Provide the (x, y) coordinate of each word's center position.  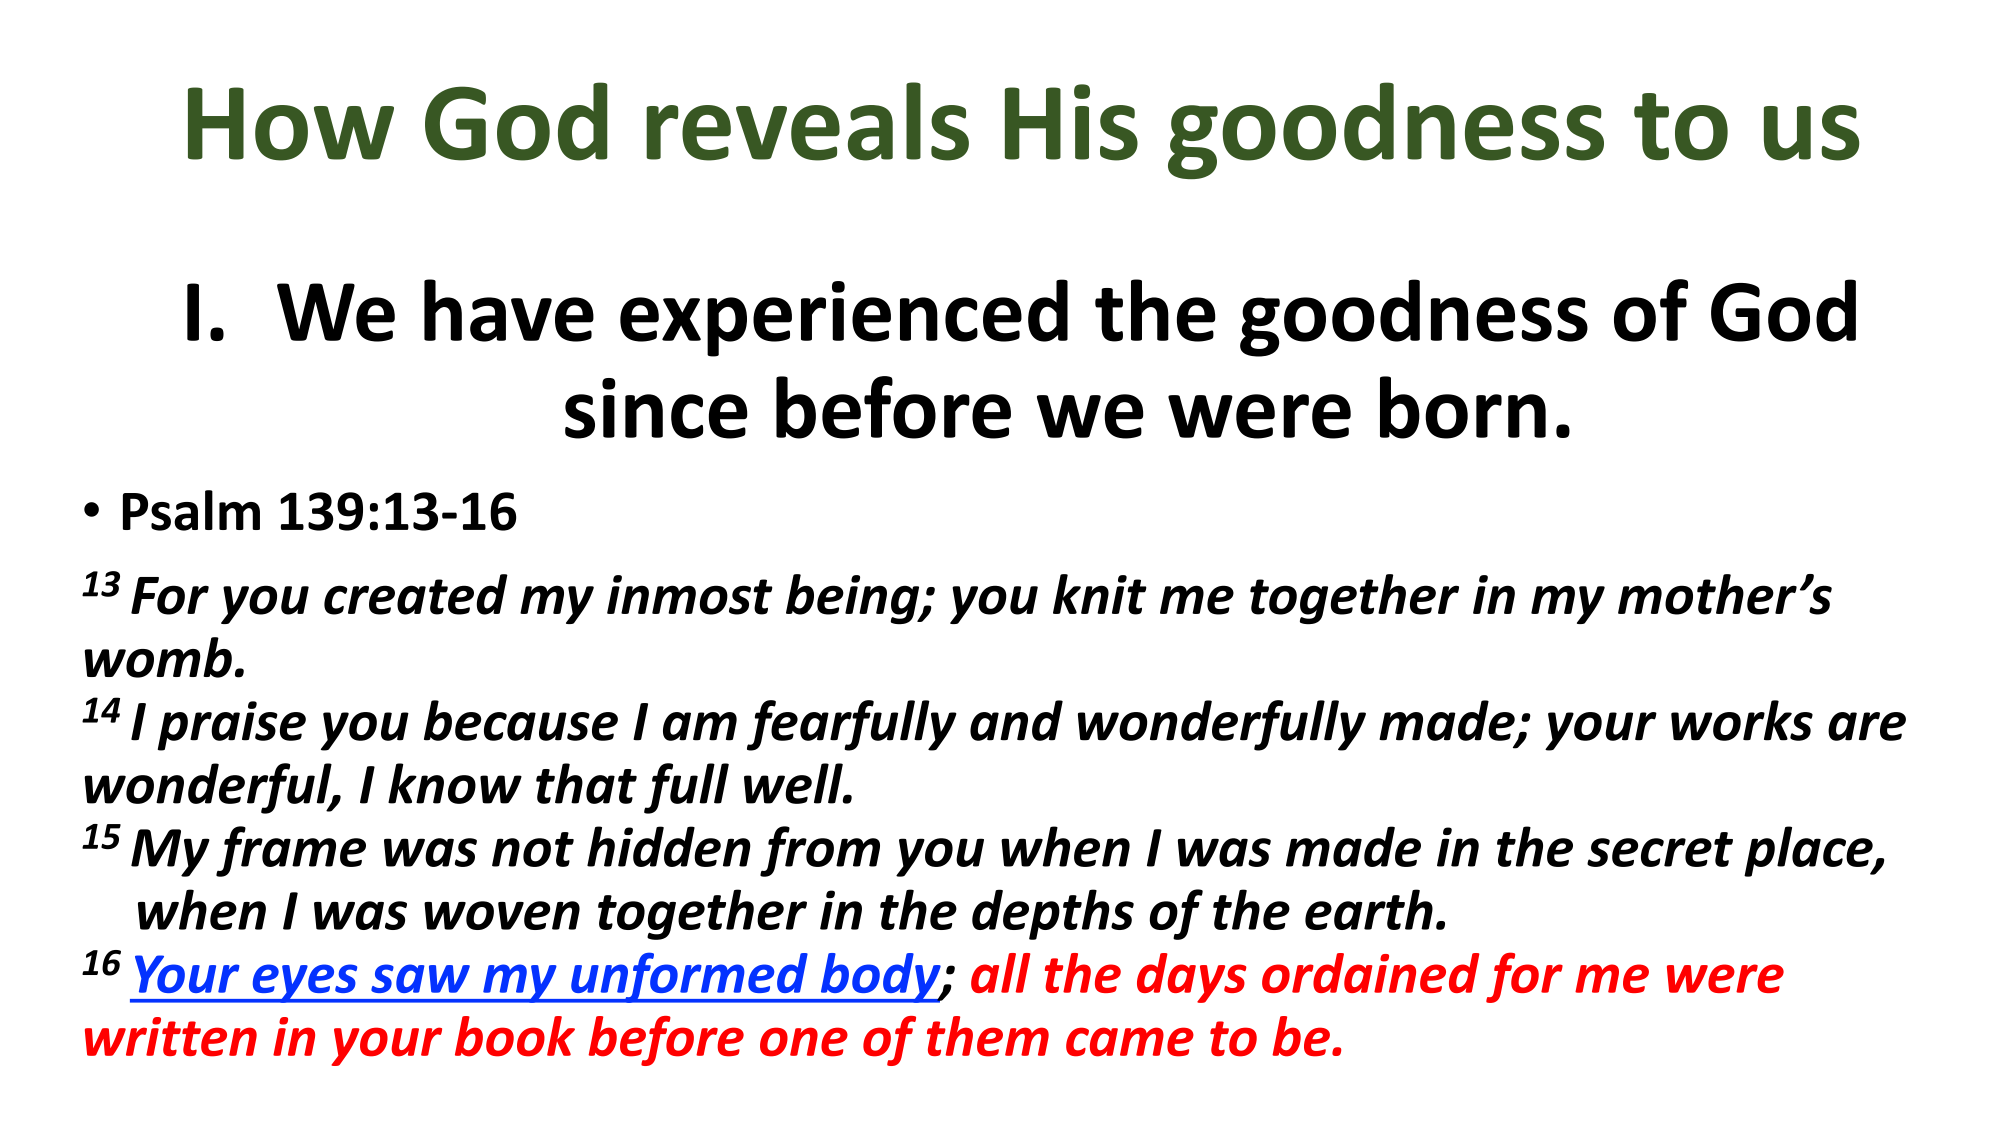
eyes (305, 983)
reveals (807, 121)
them (988, 1036)
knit (1100, 594)
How (291, 124)
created (416, 594)
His (1071, 122)
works (1742, 720)
